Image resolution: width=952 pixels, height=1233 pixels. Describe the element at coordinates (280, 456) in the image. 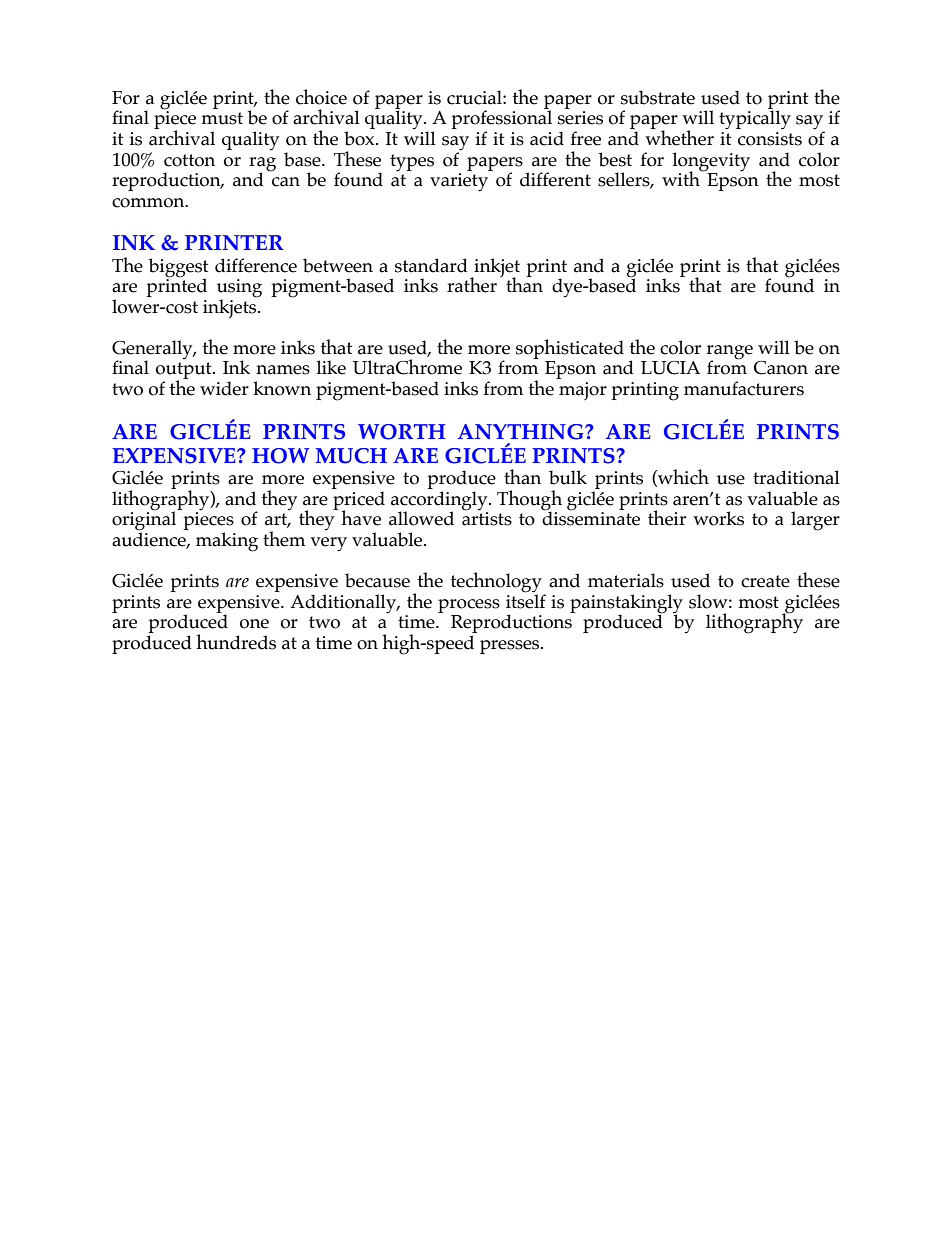

I see `HOW` at that location.
